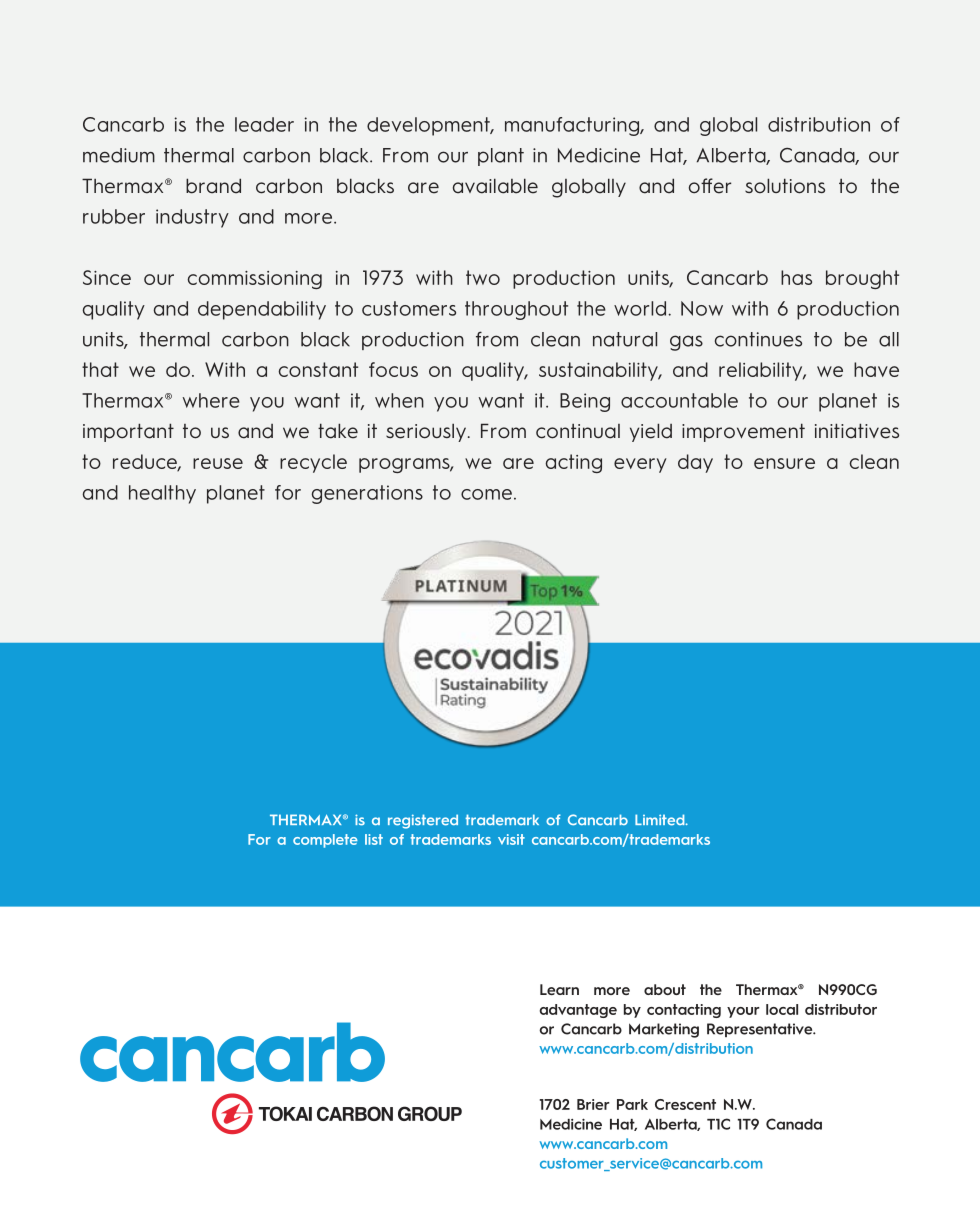 This screenshot has height=1226, width=980. Describe the element at coordinates (758, 339) in the screenshot. I see `continues` at that location.
